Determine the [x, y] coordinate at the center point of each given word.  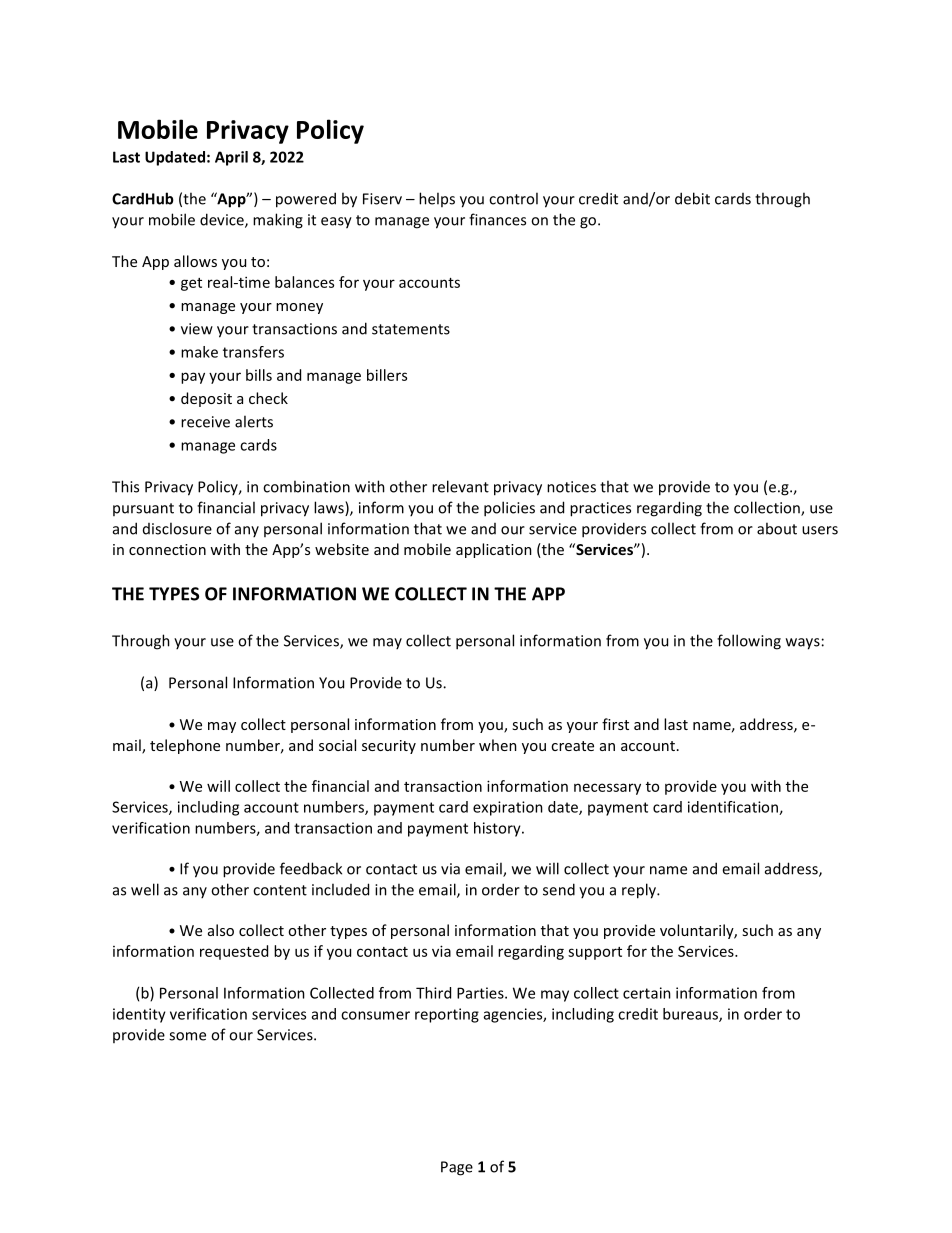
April [231, 158]
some [187, 1036]
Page [457, 1168]
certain [647, 993]
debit [692, 198]
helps [437, 199]
